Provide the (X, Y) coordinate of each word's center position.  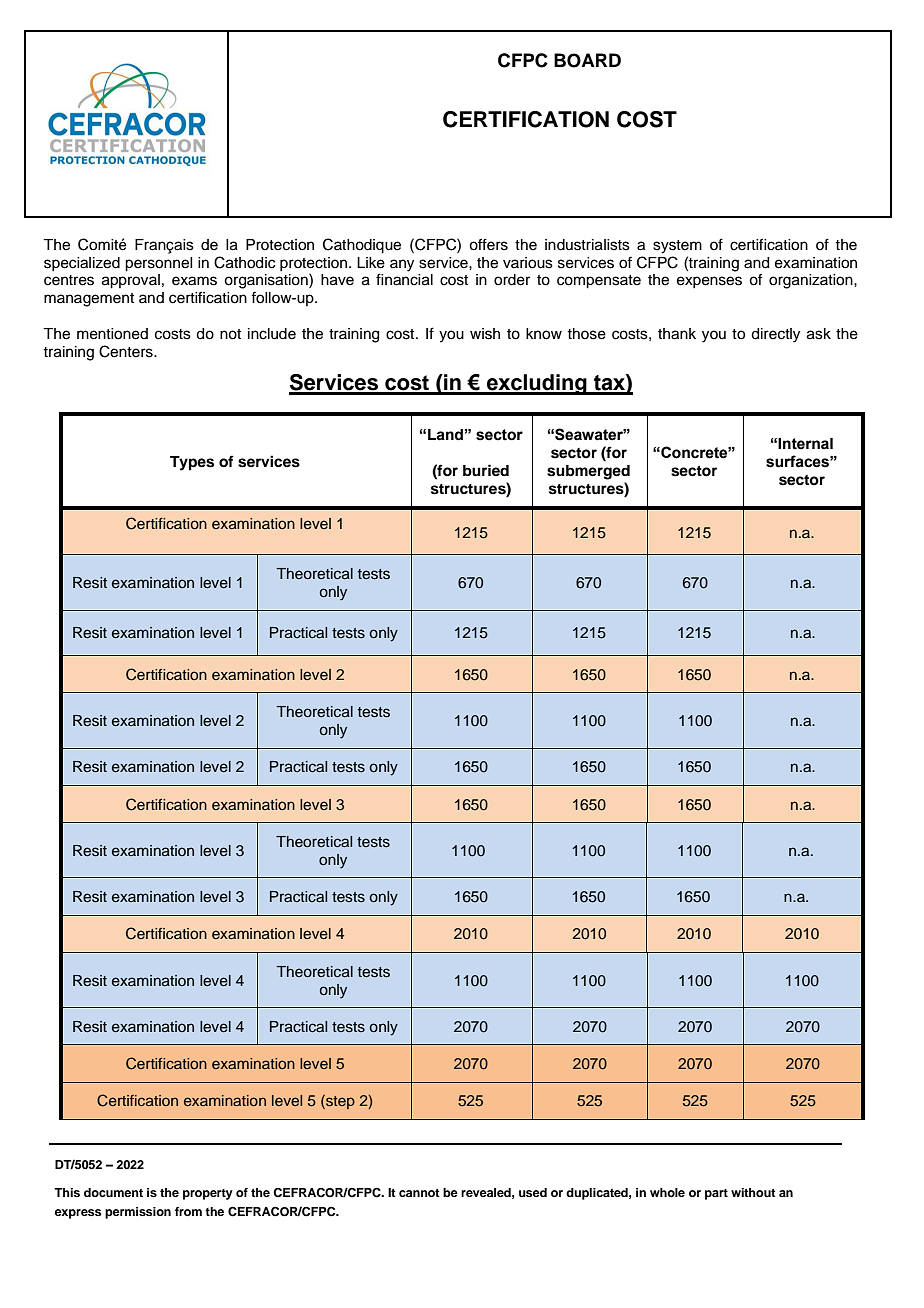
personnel (158, 264)
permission (138, 1213)
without (753, 1192)
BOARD (587, 60)
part (716, 1194)
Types (192, 463)
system (677, 247)
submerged (588, 472)
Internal (805, 444)
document (113, 1192)
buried (486, 470)
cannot (419, 1193)
